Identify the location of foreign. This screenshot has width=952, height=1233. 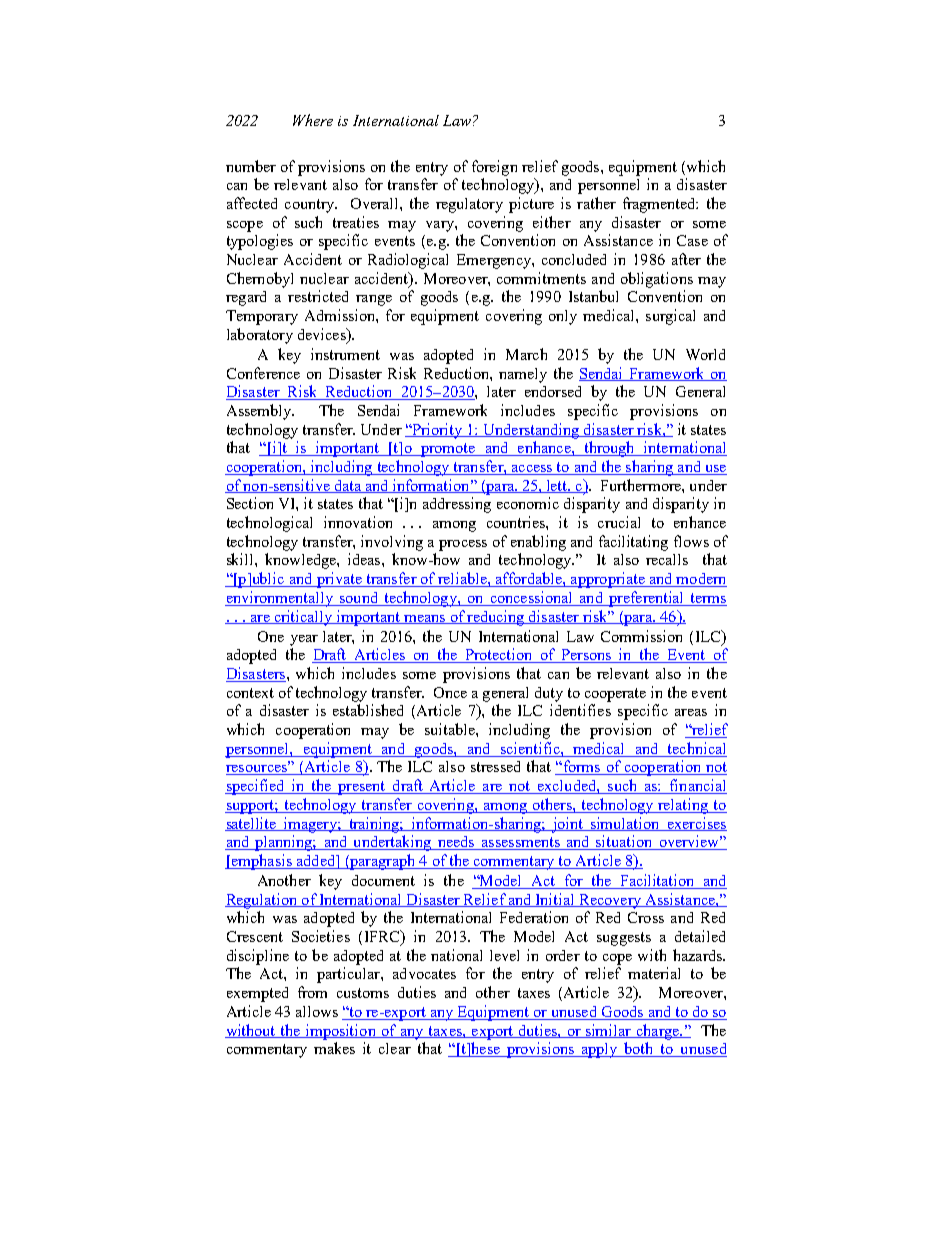
(494, 168).
